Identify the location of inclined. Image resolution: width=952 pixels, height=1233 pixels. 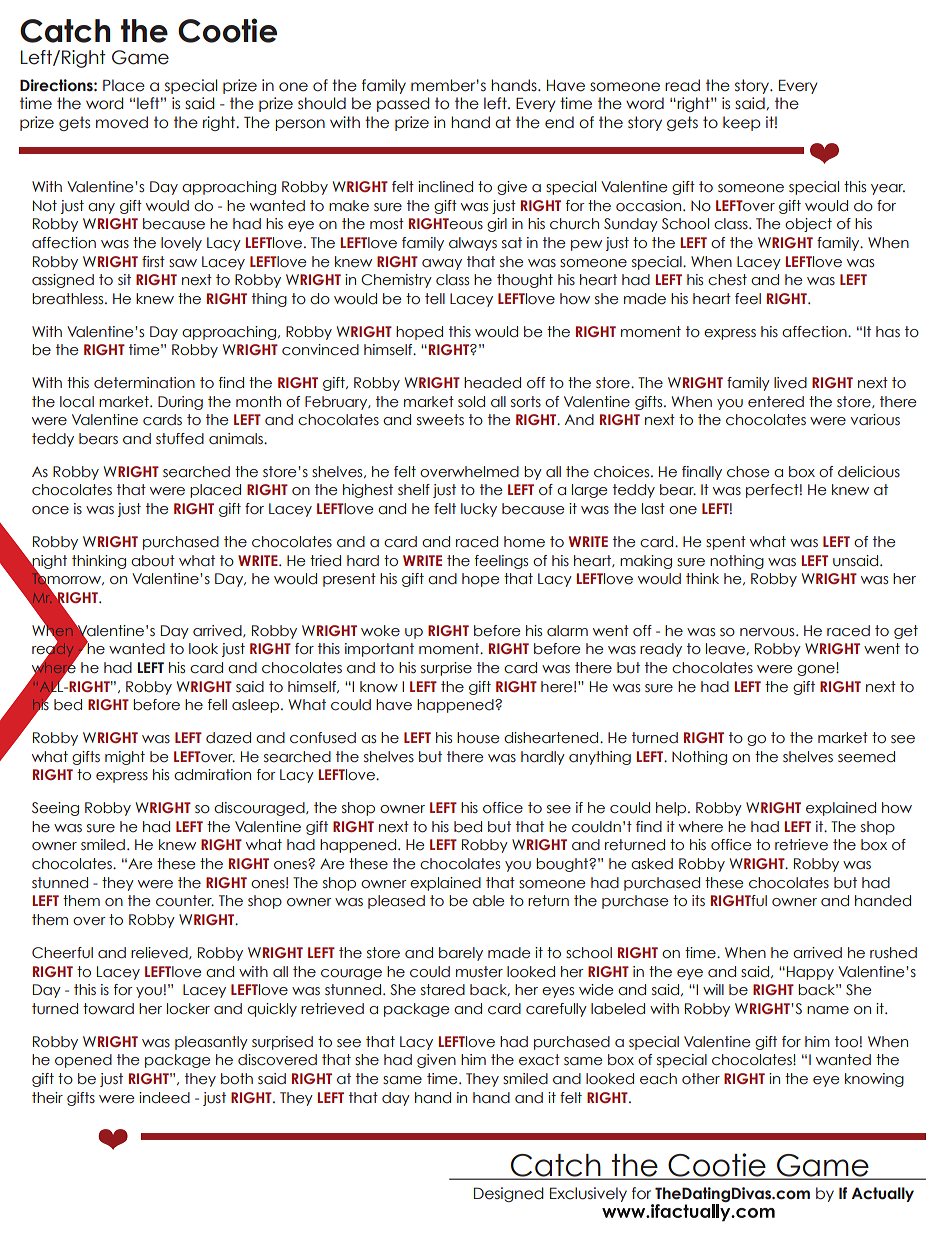
(445, 187).
